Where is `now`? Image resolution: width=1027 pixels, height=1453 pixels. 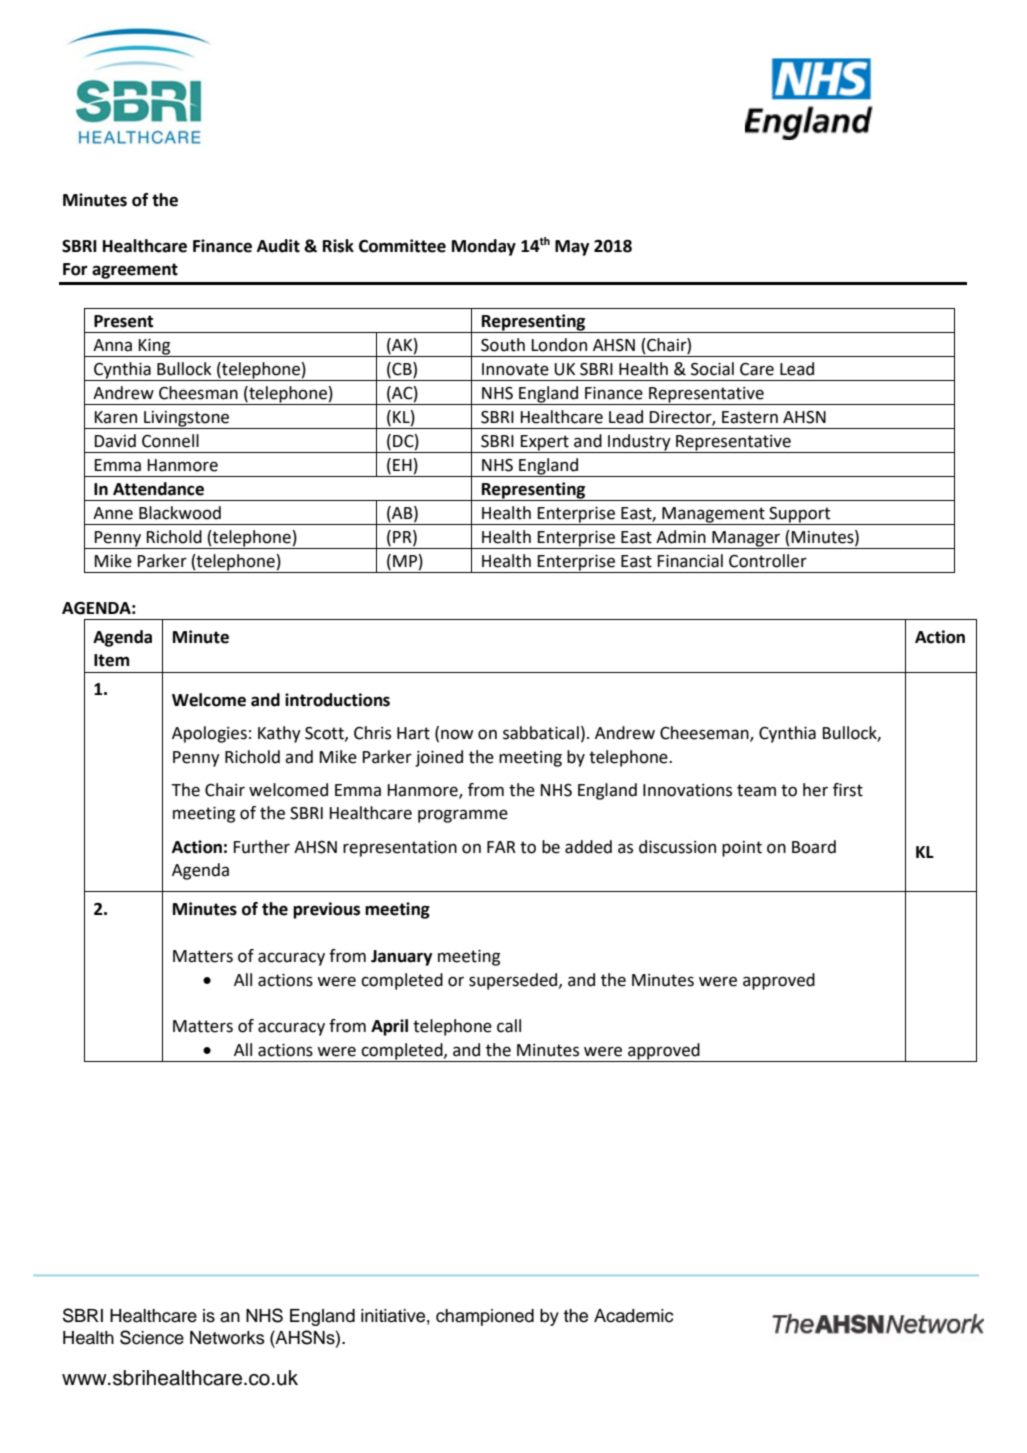
now is located at coordinates (457, 734).
